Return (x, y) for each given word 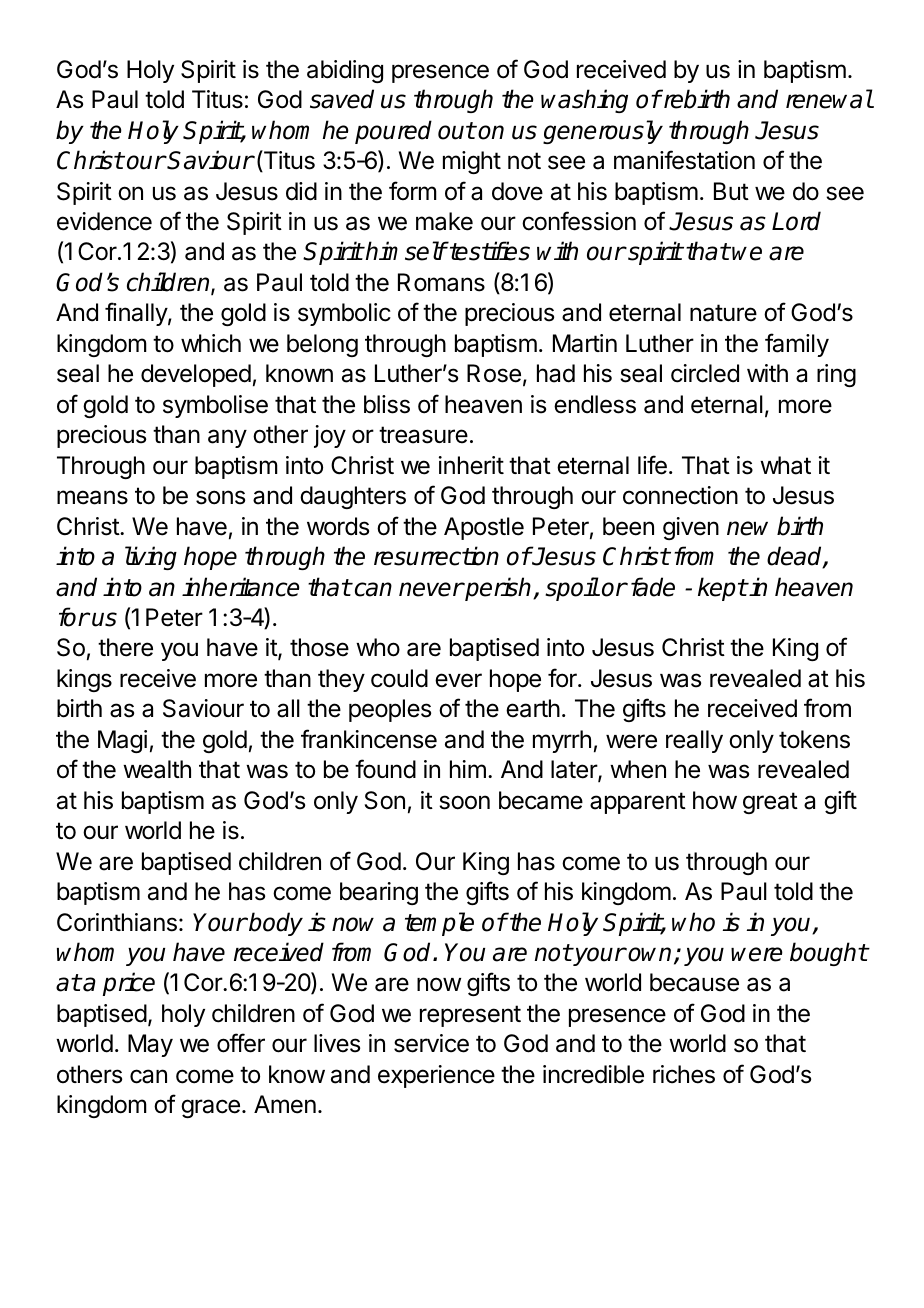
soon (464, 802)
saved (342, 99)
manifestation (684, 160)
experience (436, 1076)
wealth (157, 769)
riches (684, 1074)
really (694, 741)
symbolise (215, 406)
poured (393, 132)
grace (210, 1108)
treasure (423, 435)
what (785, 465)
